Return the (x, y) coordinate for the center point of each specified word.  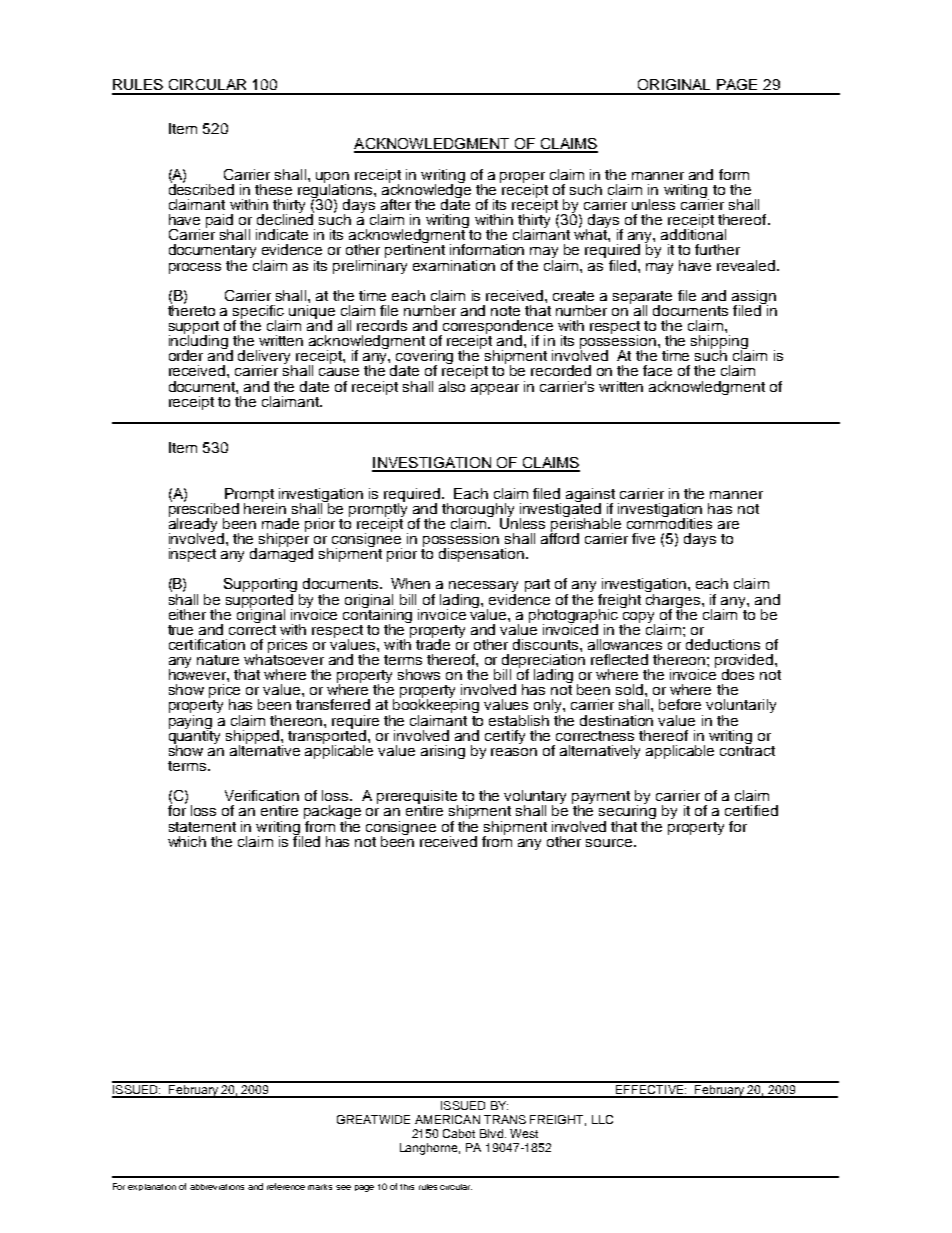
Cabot (459, 1133)
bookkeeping (436, 706)
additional (693, 233)
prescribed (204, 509)
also (452, 386)
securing (627, 812)
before (680, 704)
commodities (669, 522)
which (187, 841)
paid (219, 222)
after (396, 204)
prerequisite (417, 798)
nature (218, 660)
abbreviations (217, 1187)
